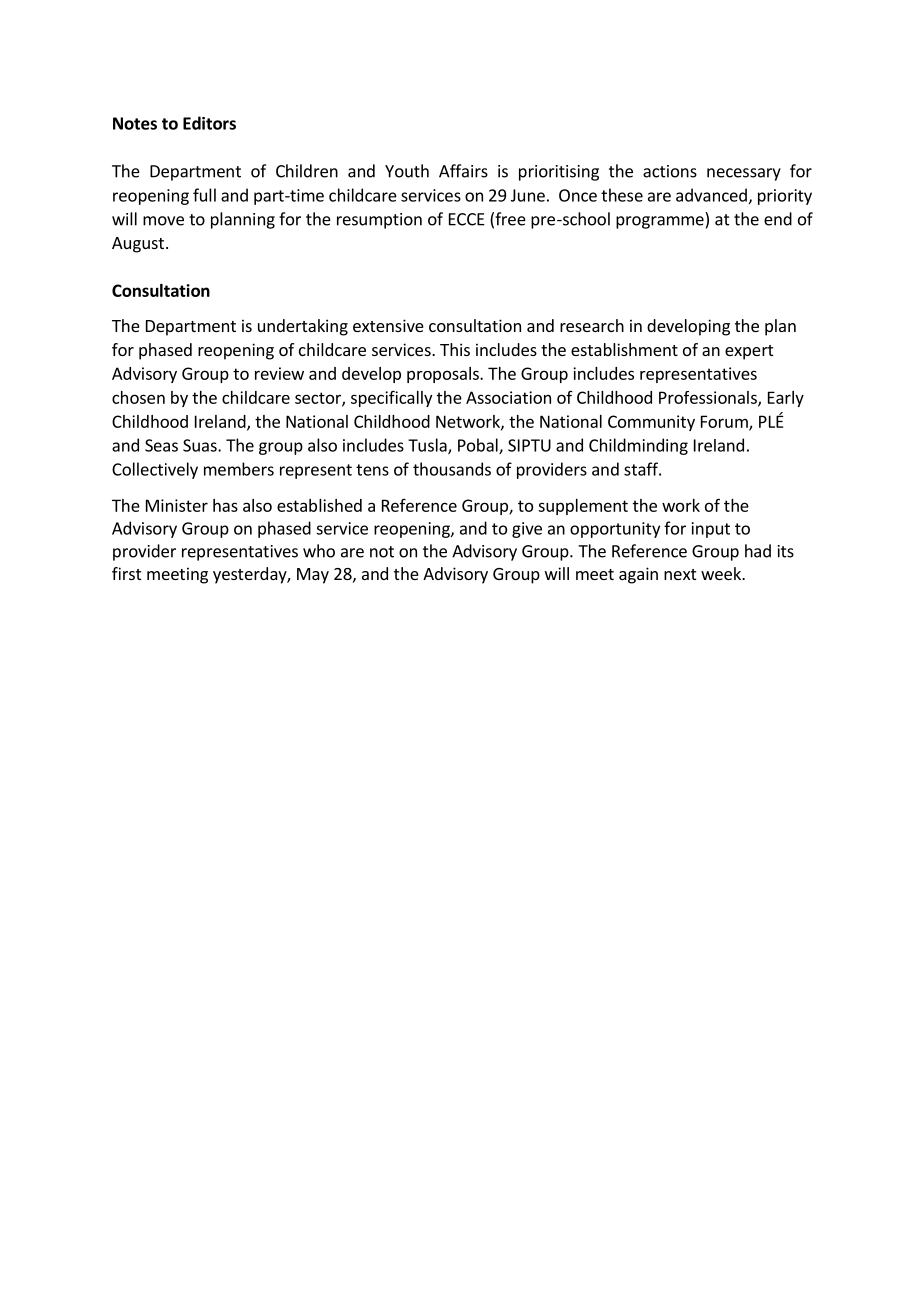 This document has height=1308, width=924. Describe the element at coordinates (455, 349) in the document. I see `This` at that location.
